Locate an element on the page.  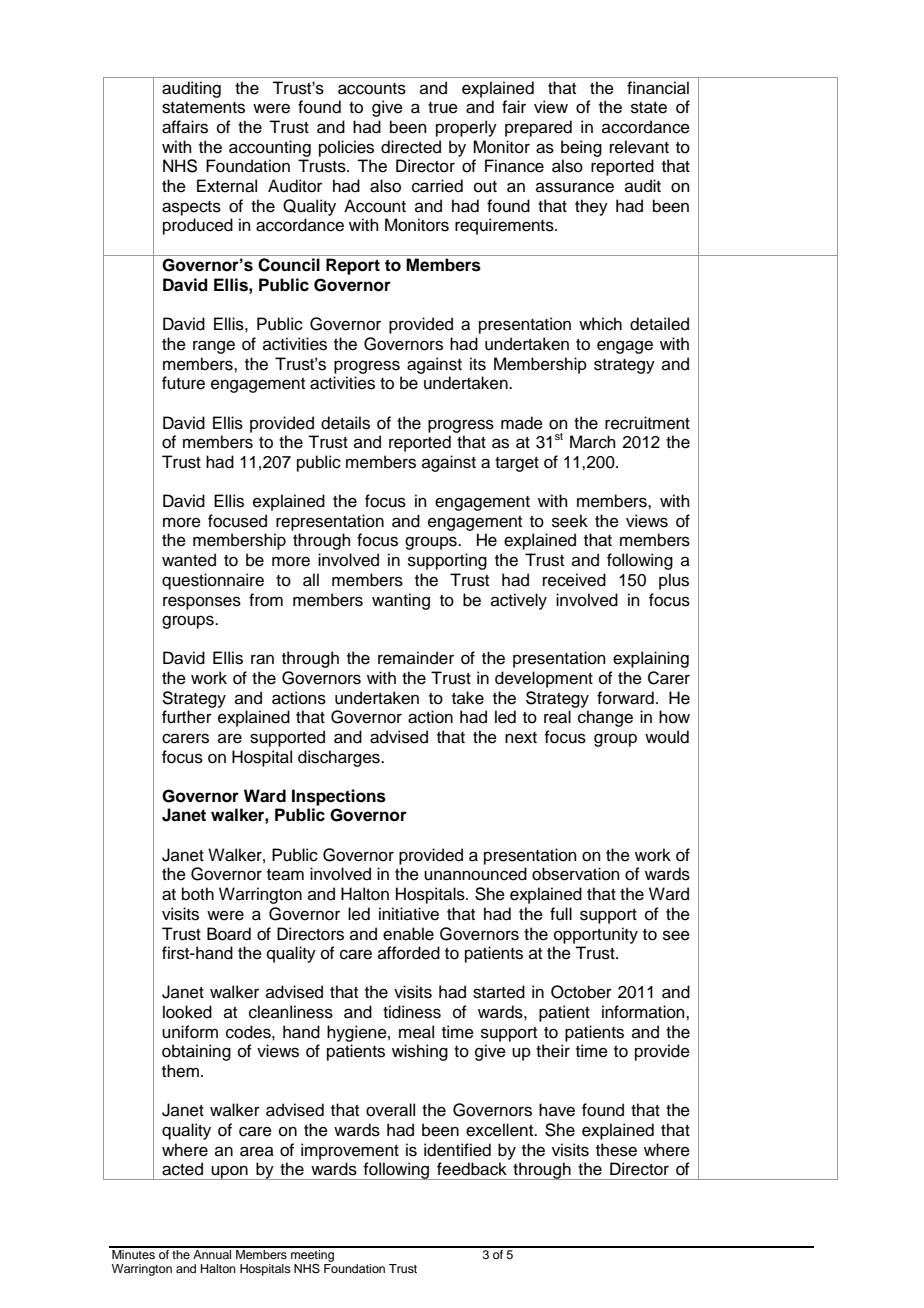
External is located at coordinates (227, 186).
